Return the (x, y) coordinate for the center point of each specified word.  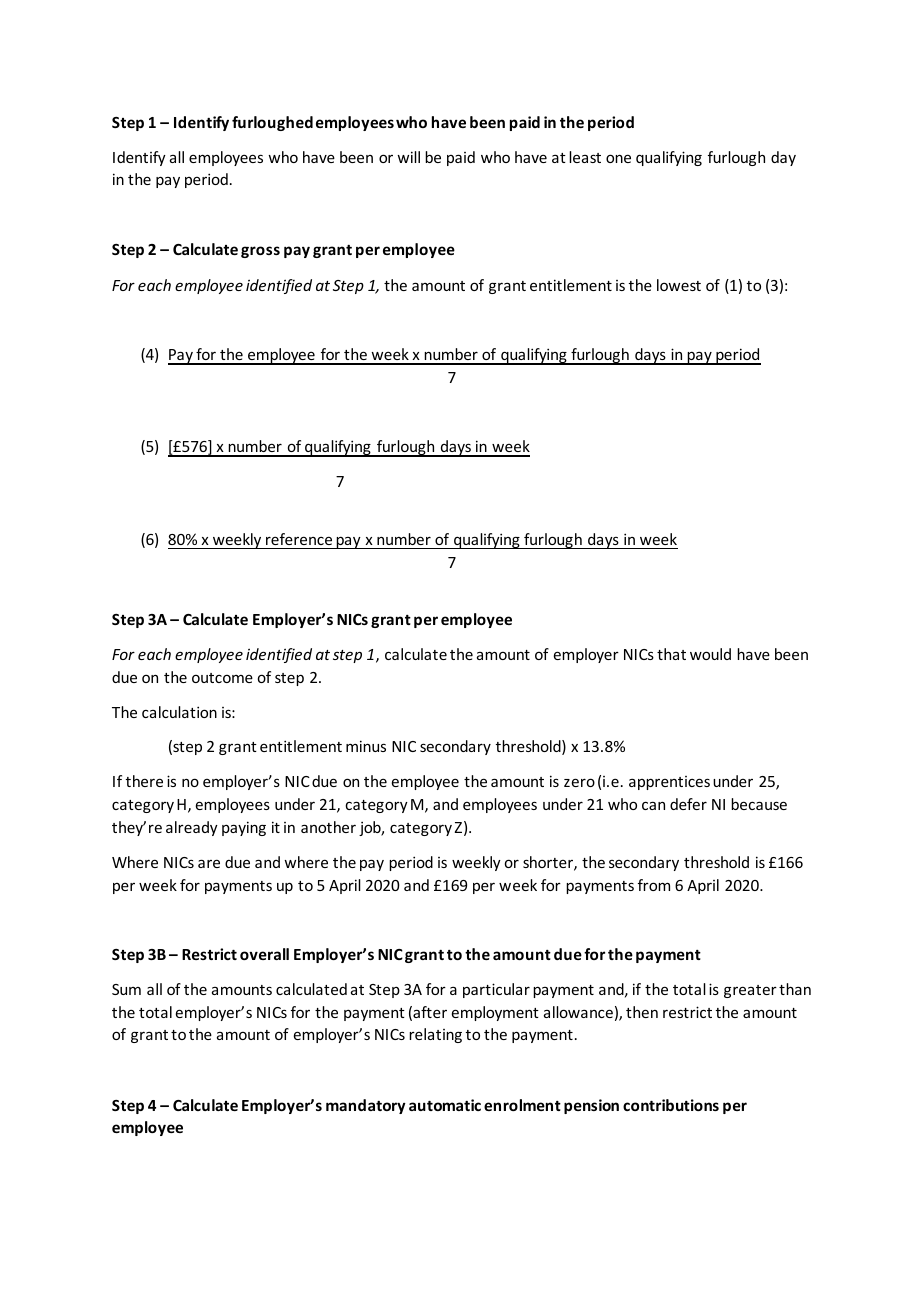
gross (260, 252)
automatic (445, 1105)
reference (299, 539)
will (408, 157)
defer (688, 804)
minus (366, 746)
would (710, 654)
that (671, 654)
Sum (126, 989)
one (618, 158)
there (144, 781)
